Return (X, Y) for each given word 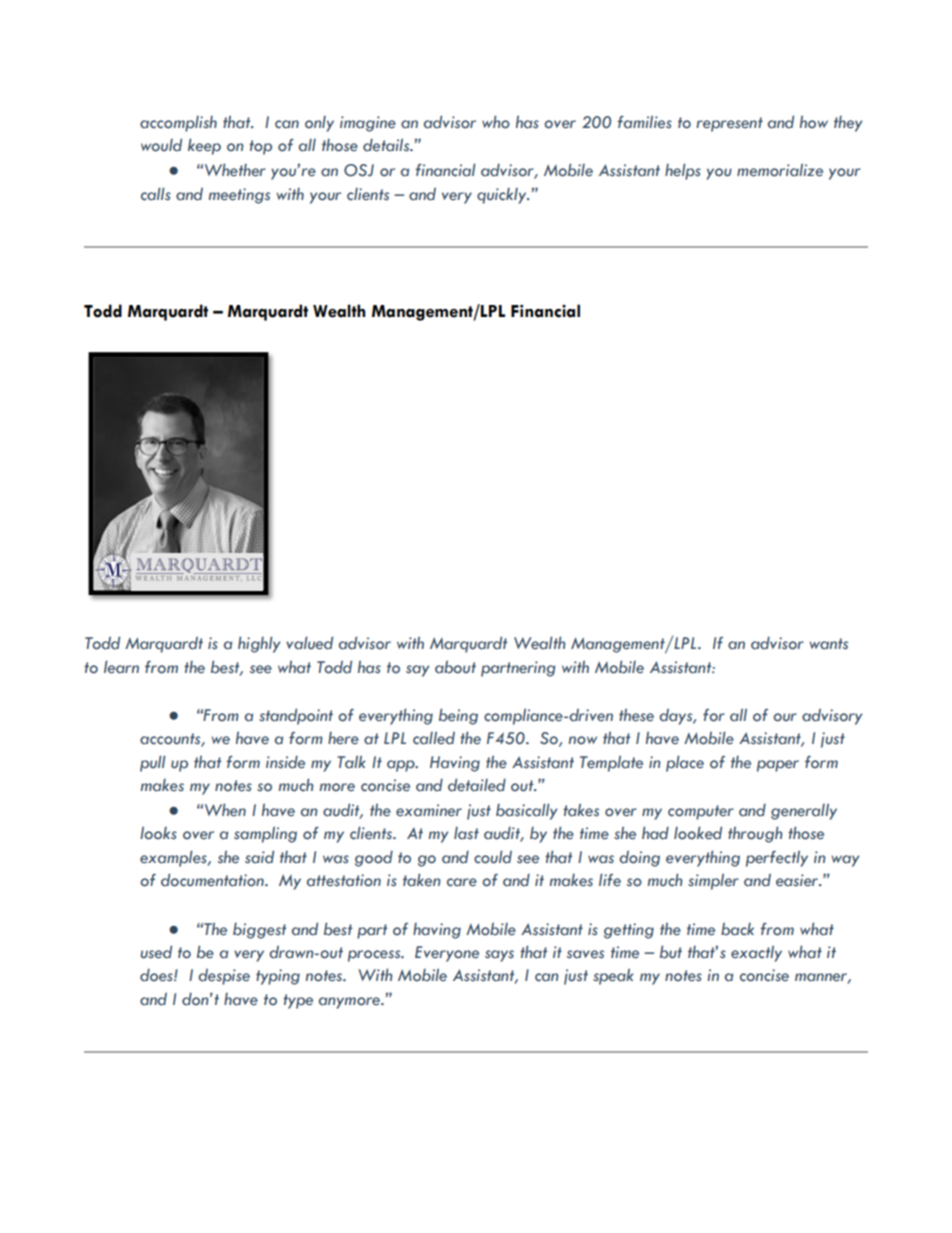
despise (224, 977)
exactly (756, 954)
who (496, 122)
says (499, 956)
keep (204, 146)
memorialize (780, 170)
